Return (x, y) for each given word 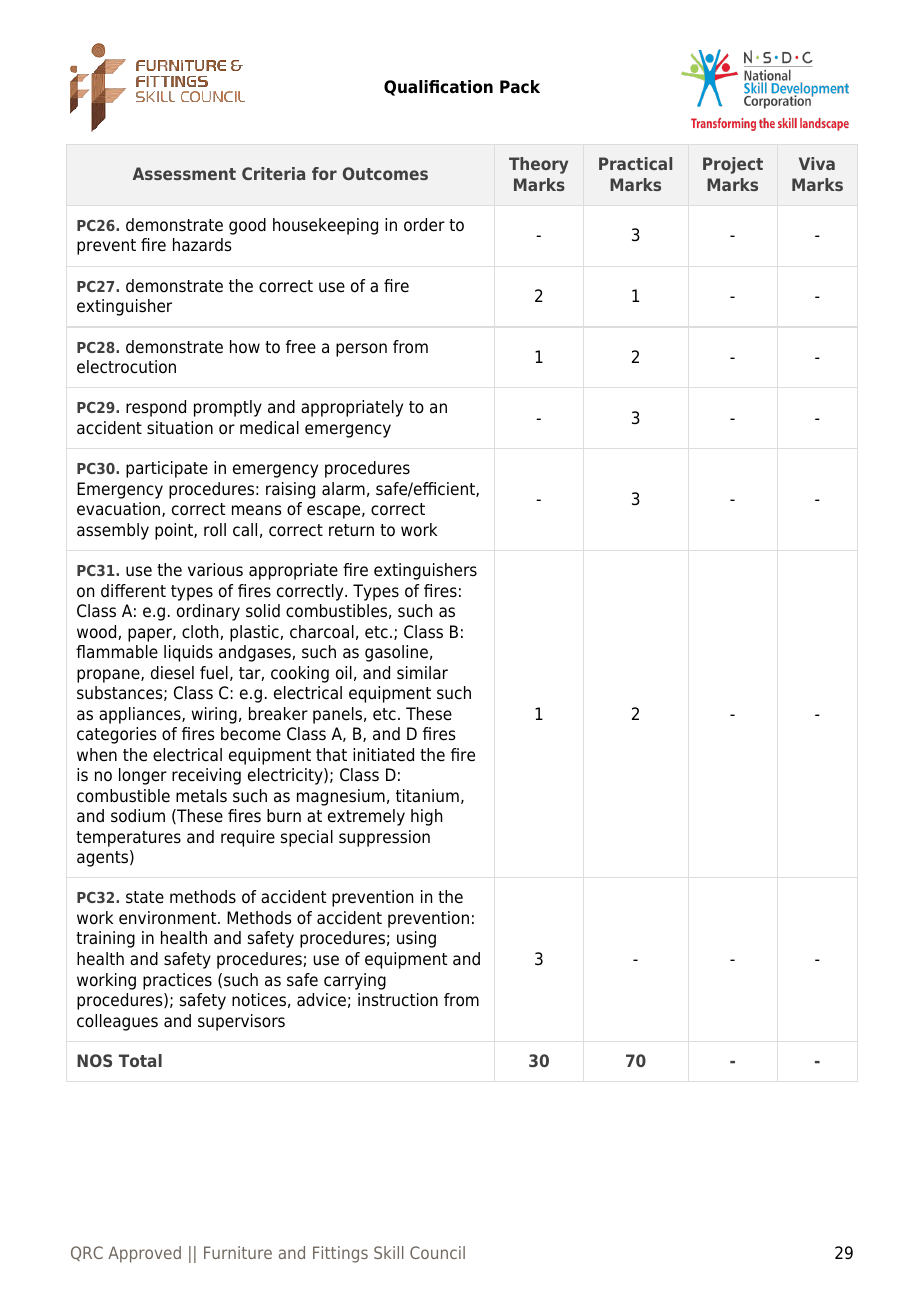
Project (733, 165)
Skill (389, 1252)
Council (437, 1252)
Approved (144, 1254)
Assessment (184, 173)
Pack (520, 87)
